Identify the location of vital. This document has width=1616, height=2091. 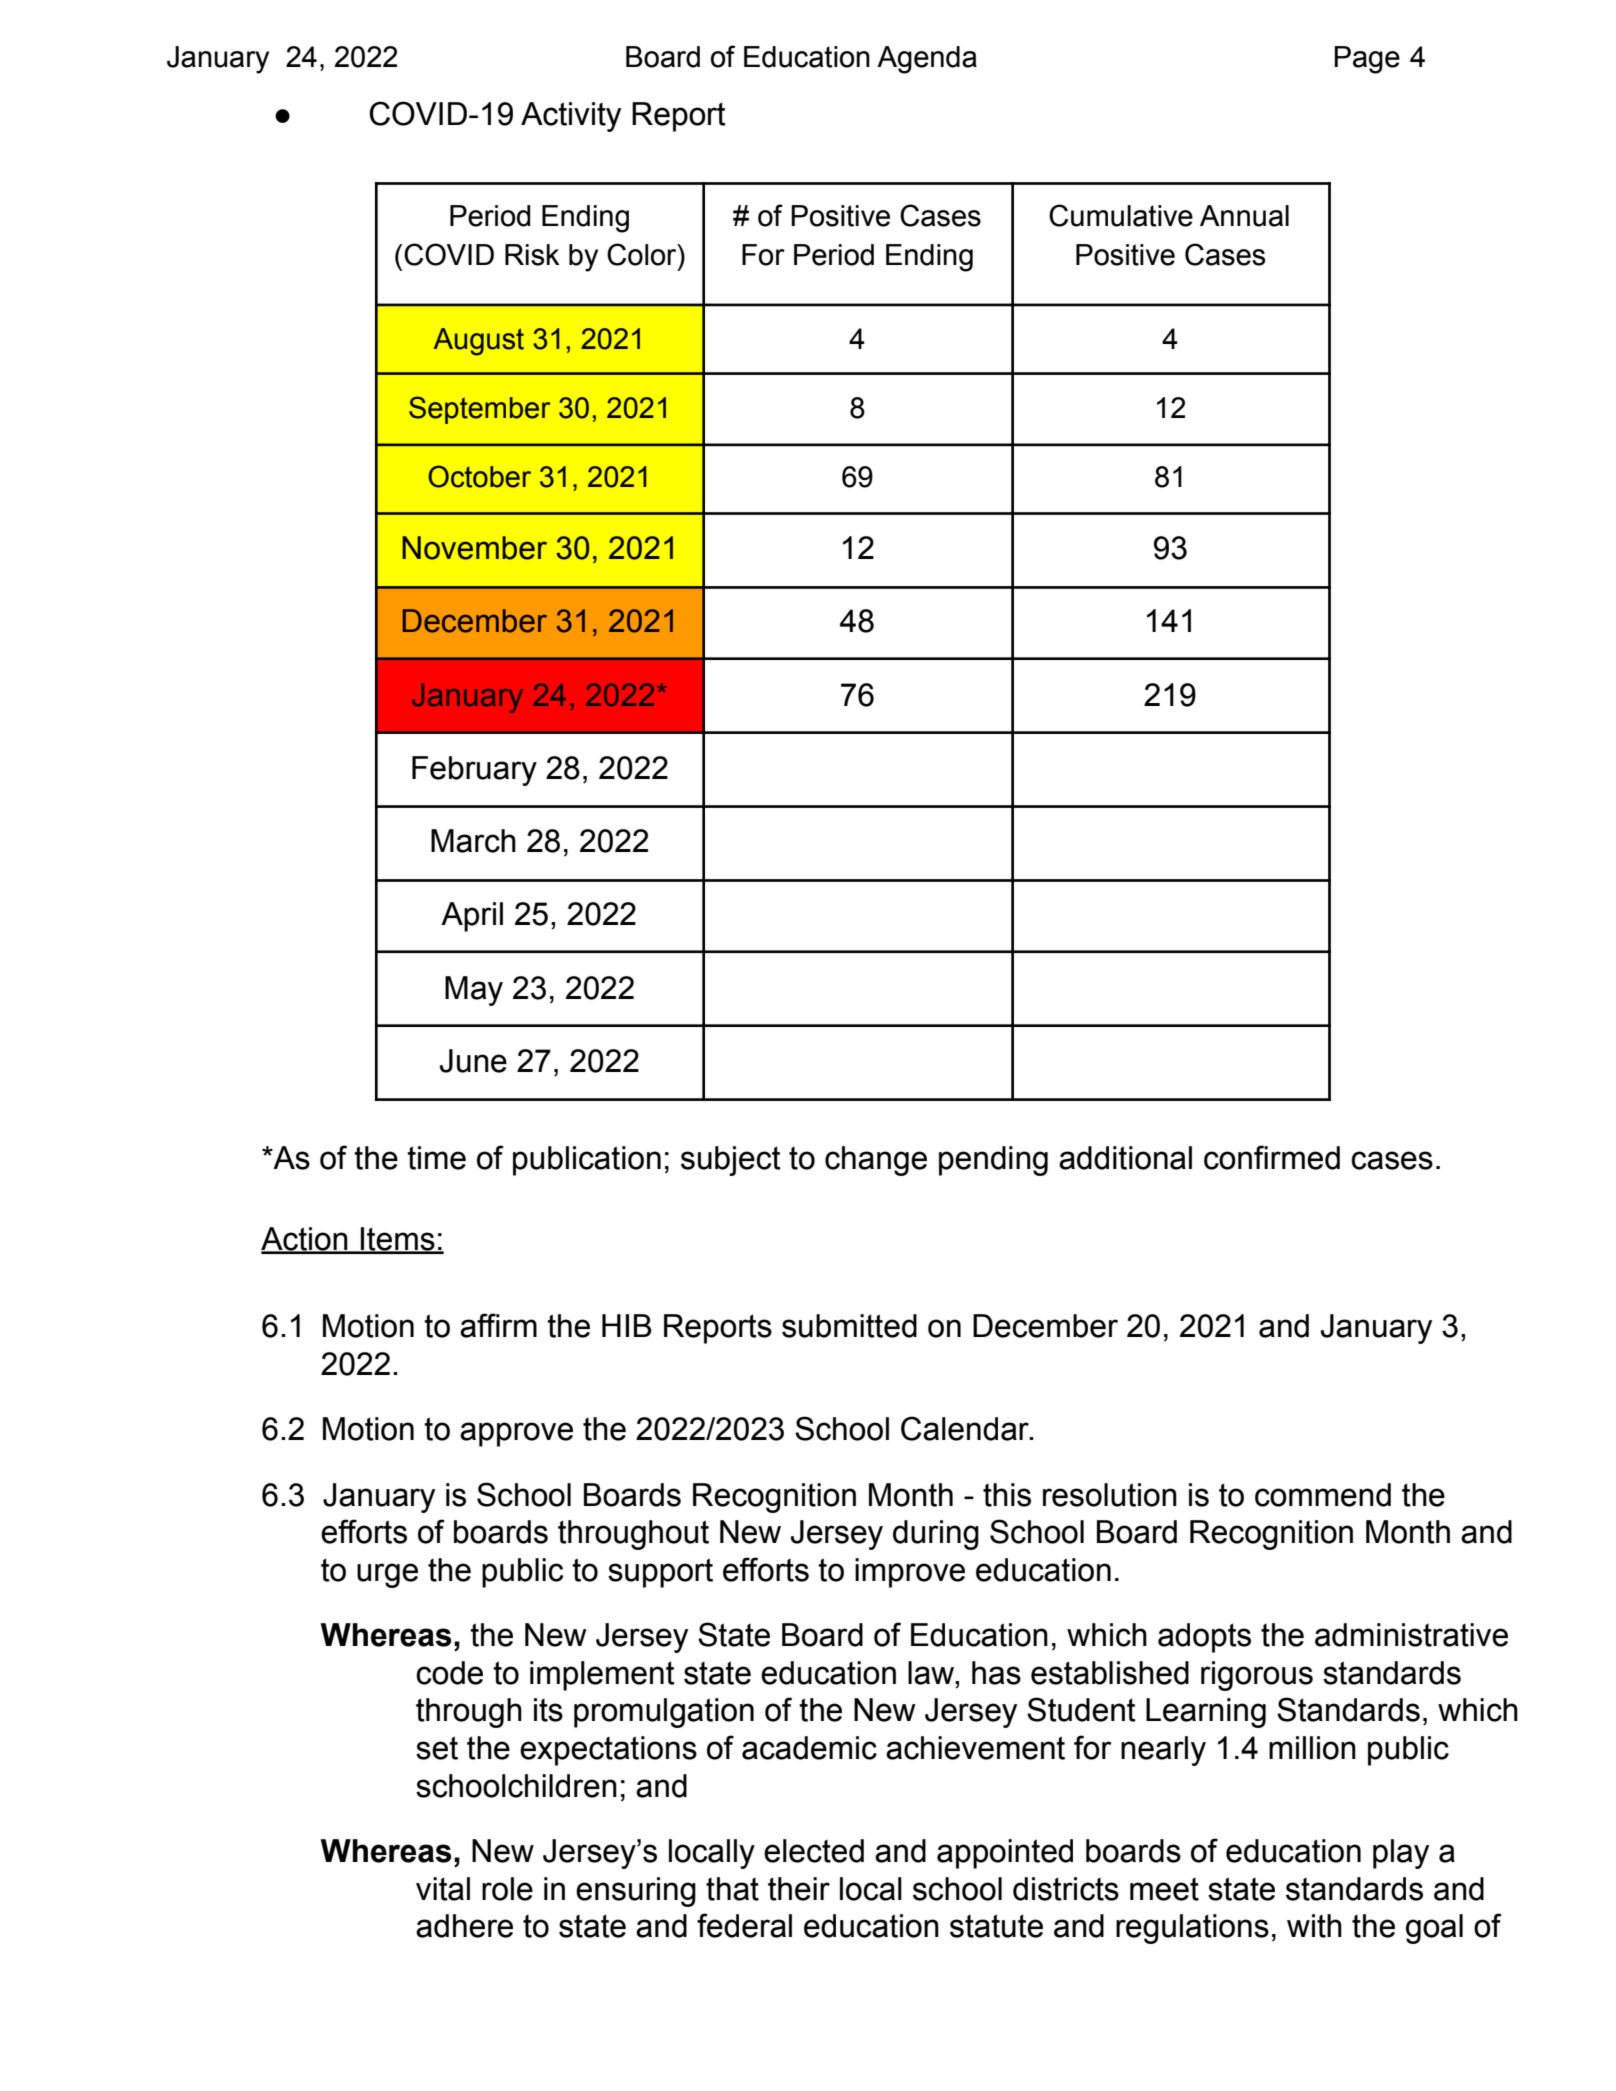
(443, 1889).
